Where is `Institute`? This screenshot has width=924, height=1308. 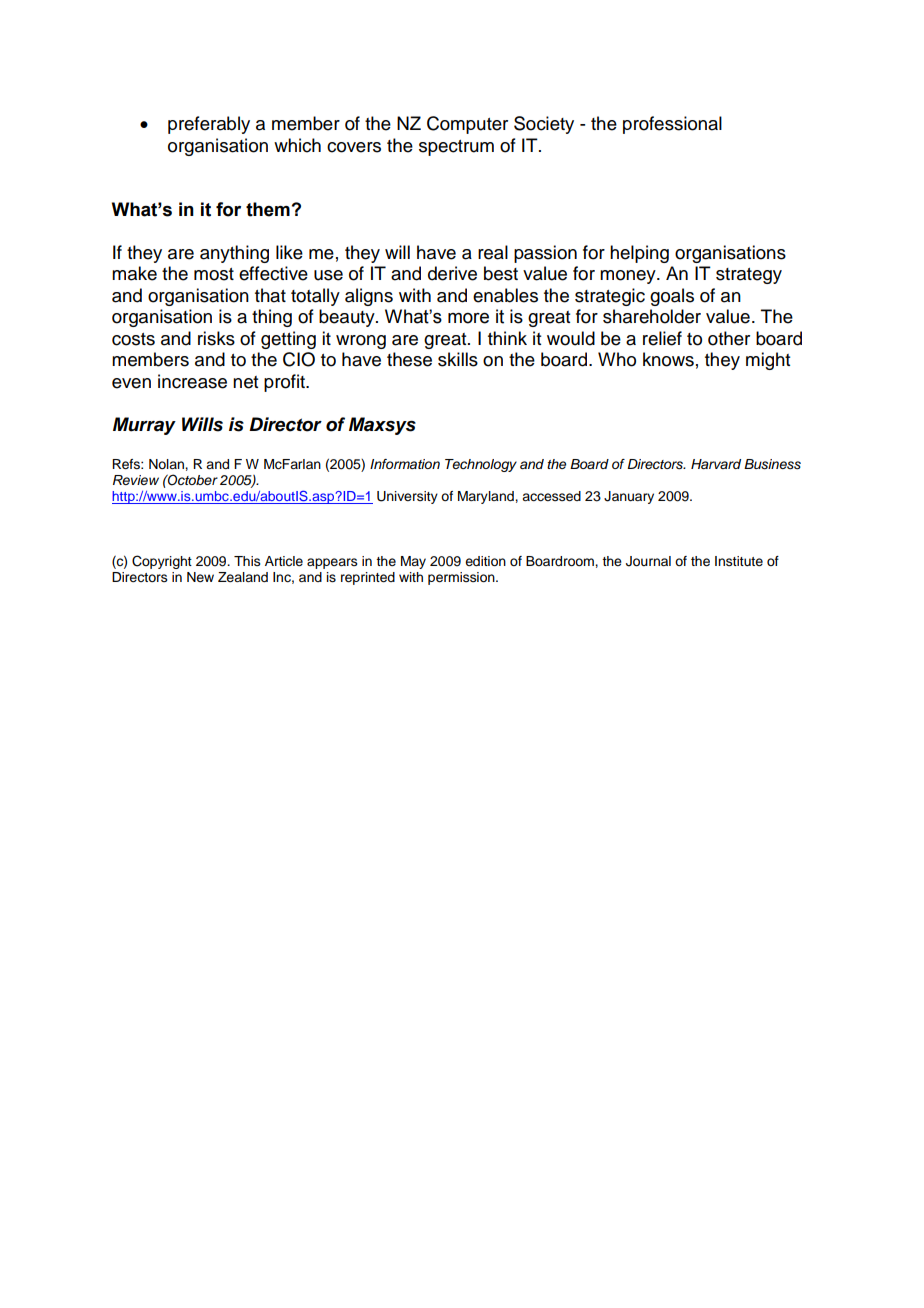 Institute is located at coordinates (739, 561).
